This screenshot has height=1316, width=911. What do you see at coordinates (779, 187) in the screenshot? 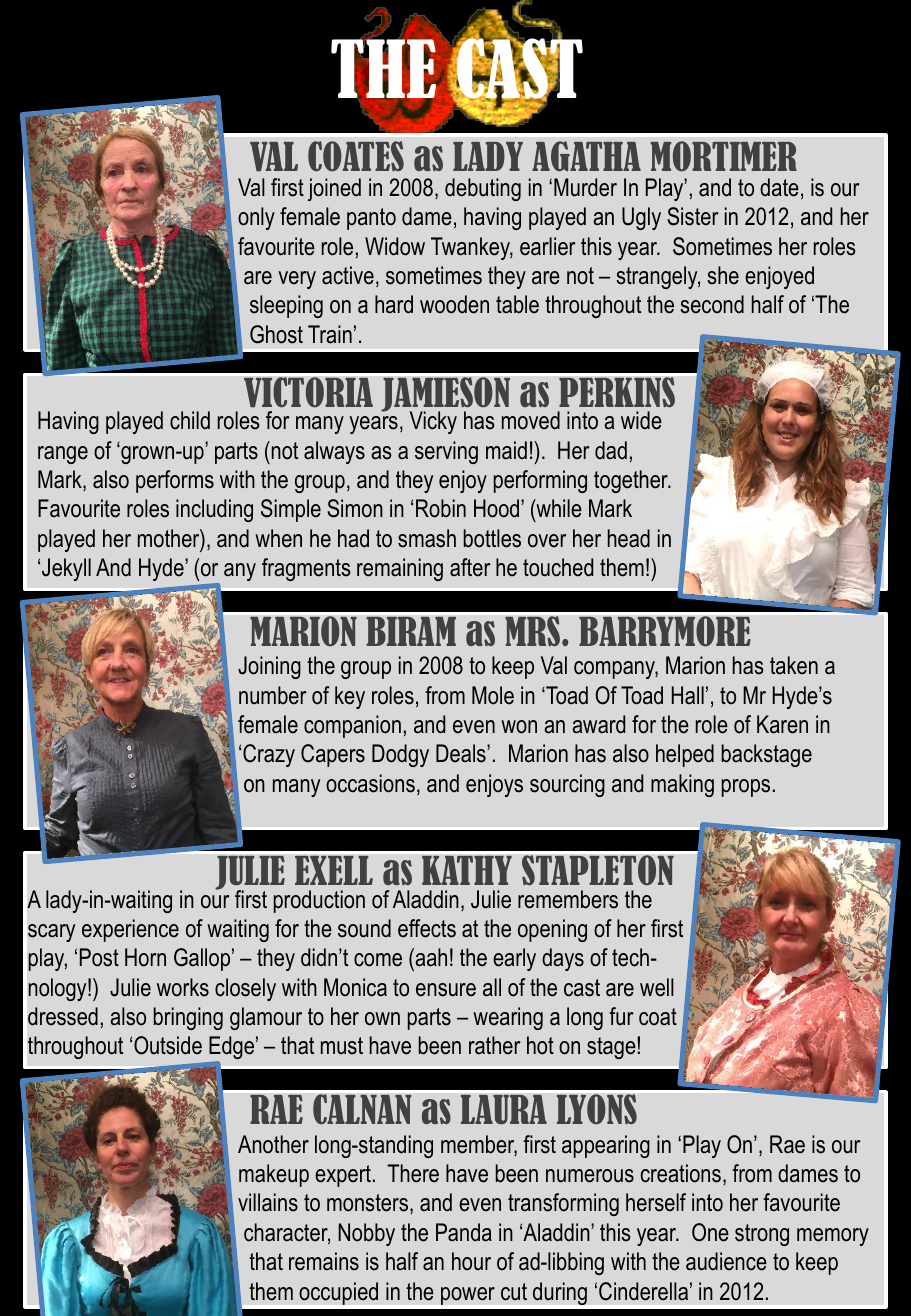
I see `date` at bounding box center [779, 187].
